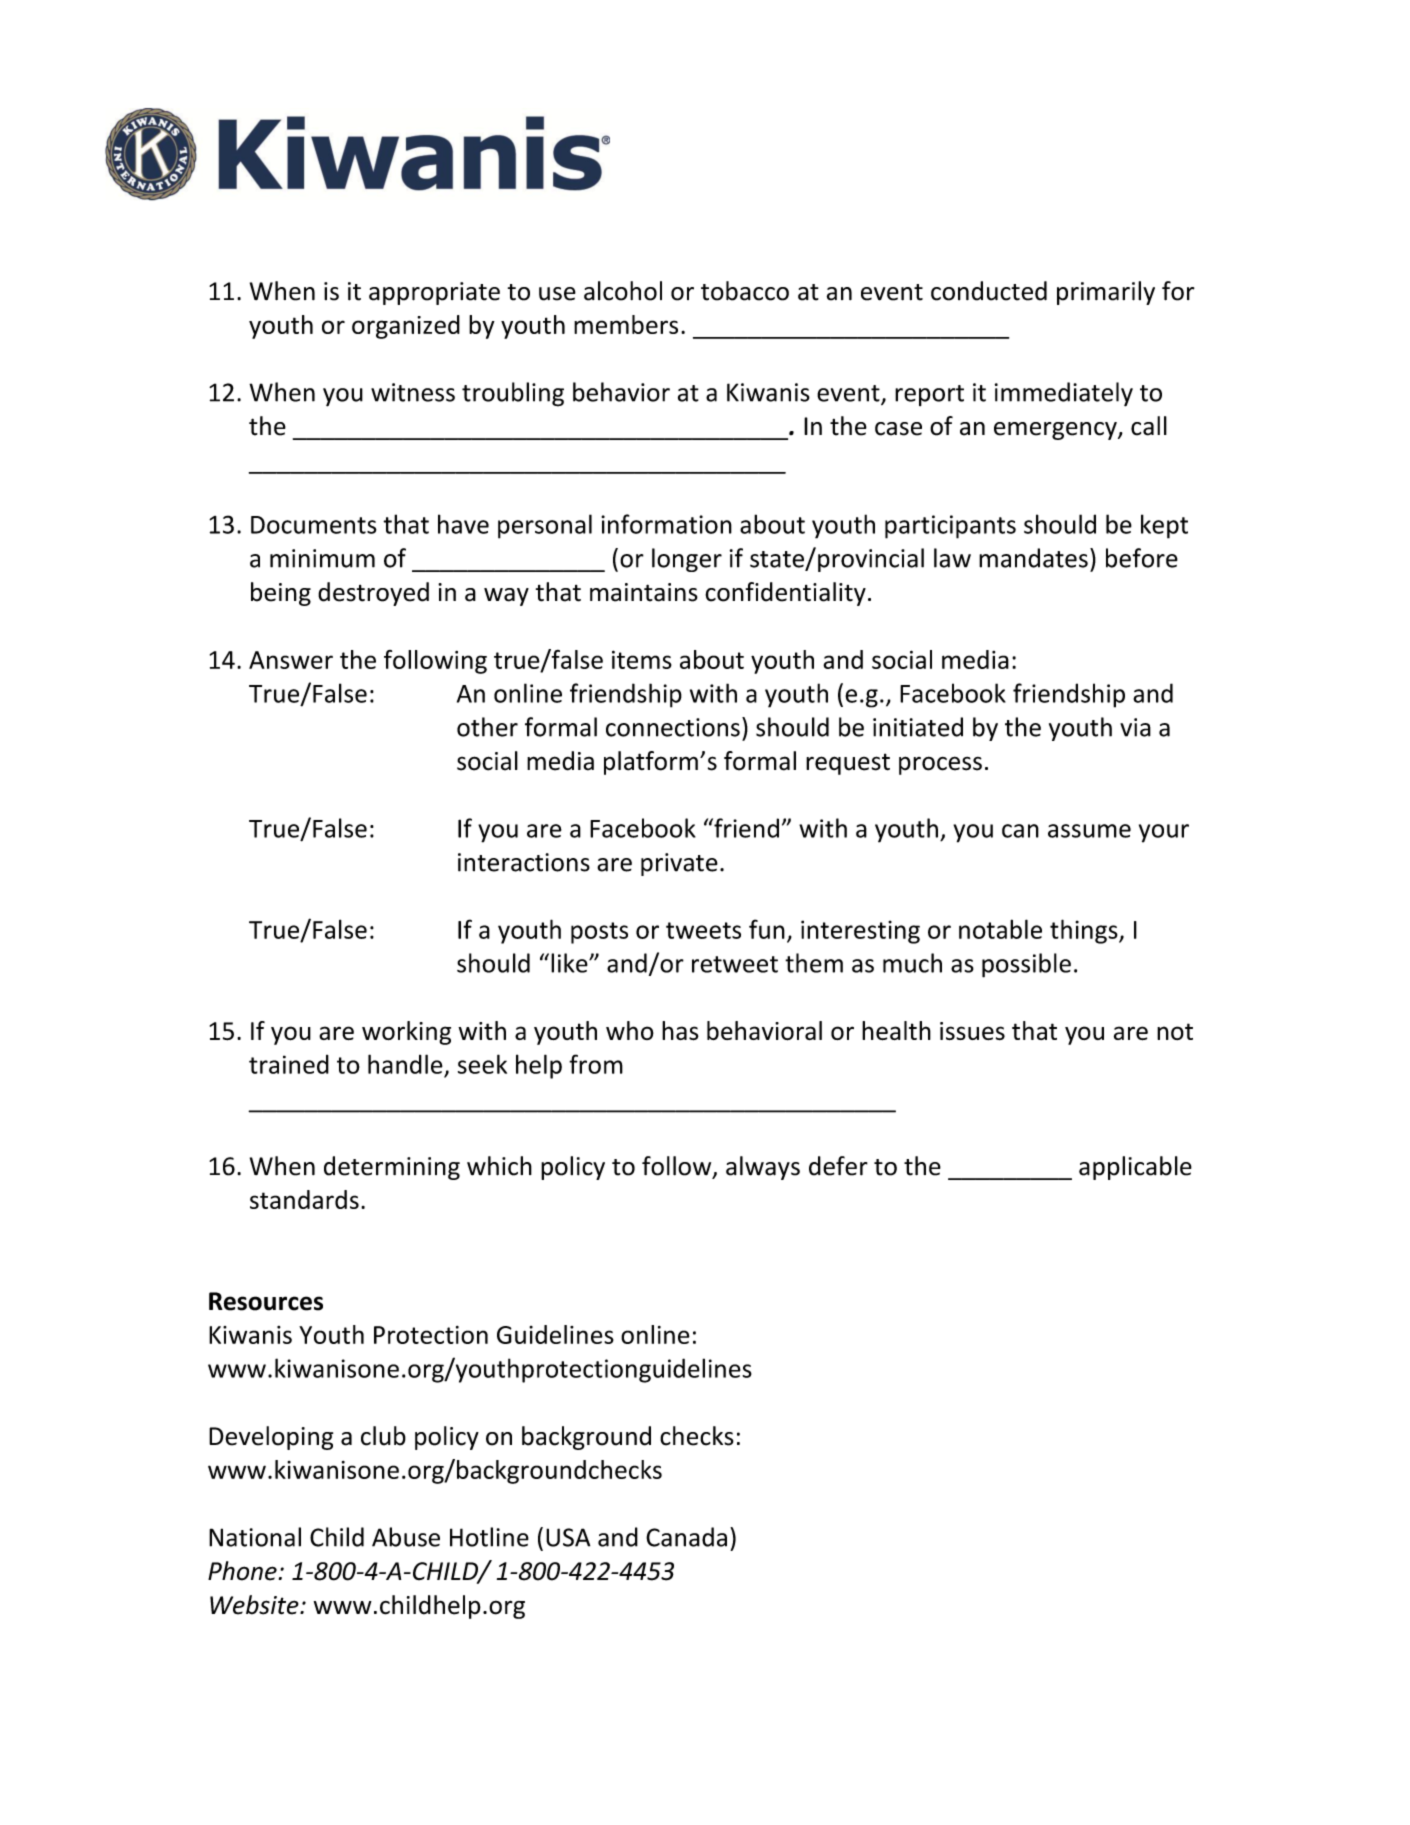 This screenshot has height=1825, width=1410. Describe the element at coordinates (686, 1537) in the screenshot. I see `Canada` at that location.
